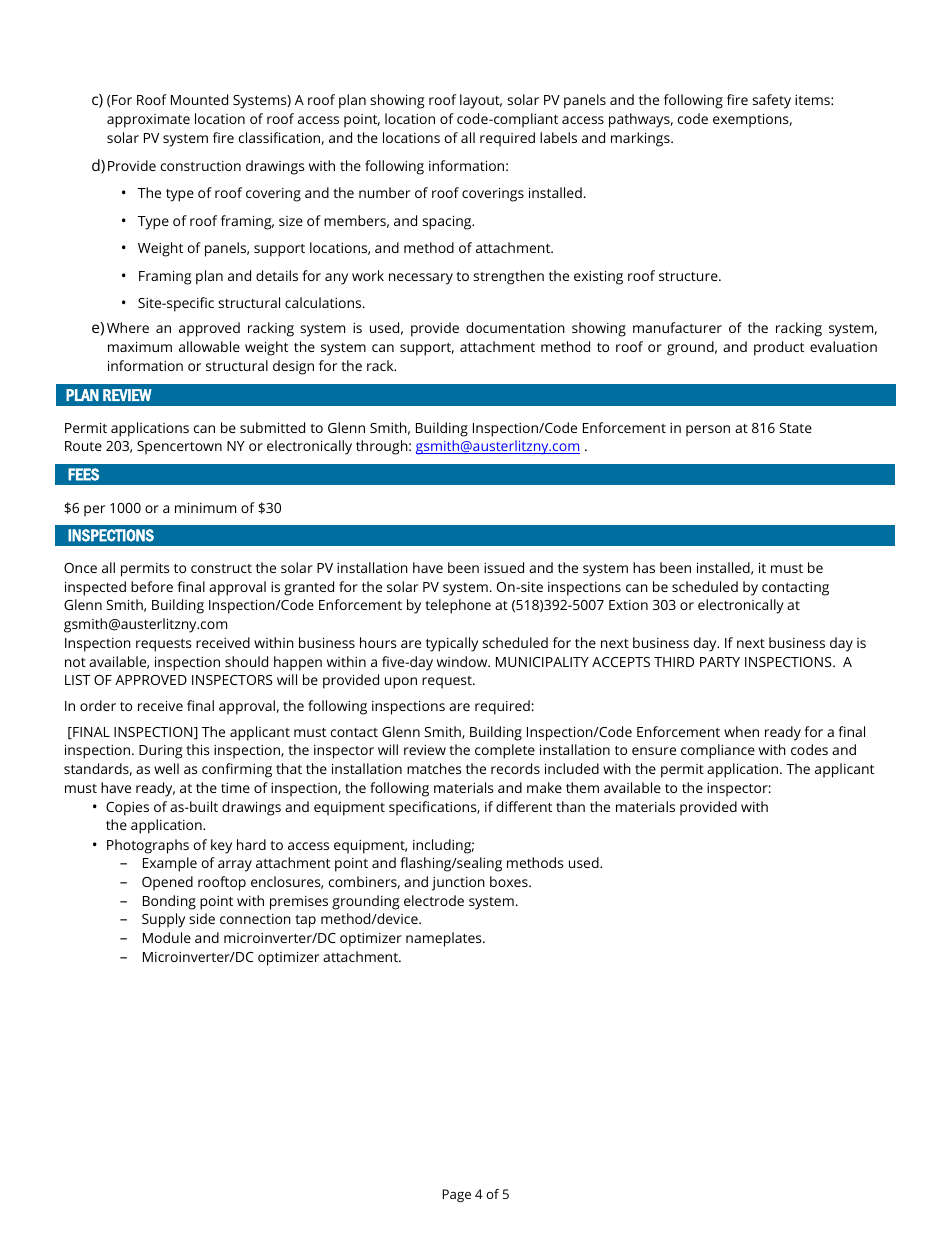 The image size is (952, 1233). Describe the element at coordinates (160, 752) in the image. I see `During` at that location.
